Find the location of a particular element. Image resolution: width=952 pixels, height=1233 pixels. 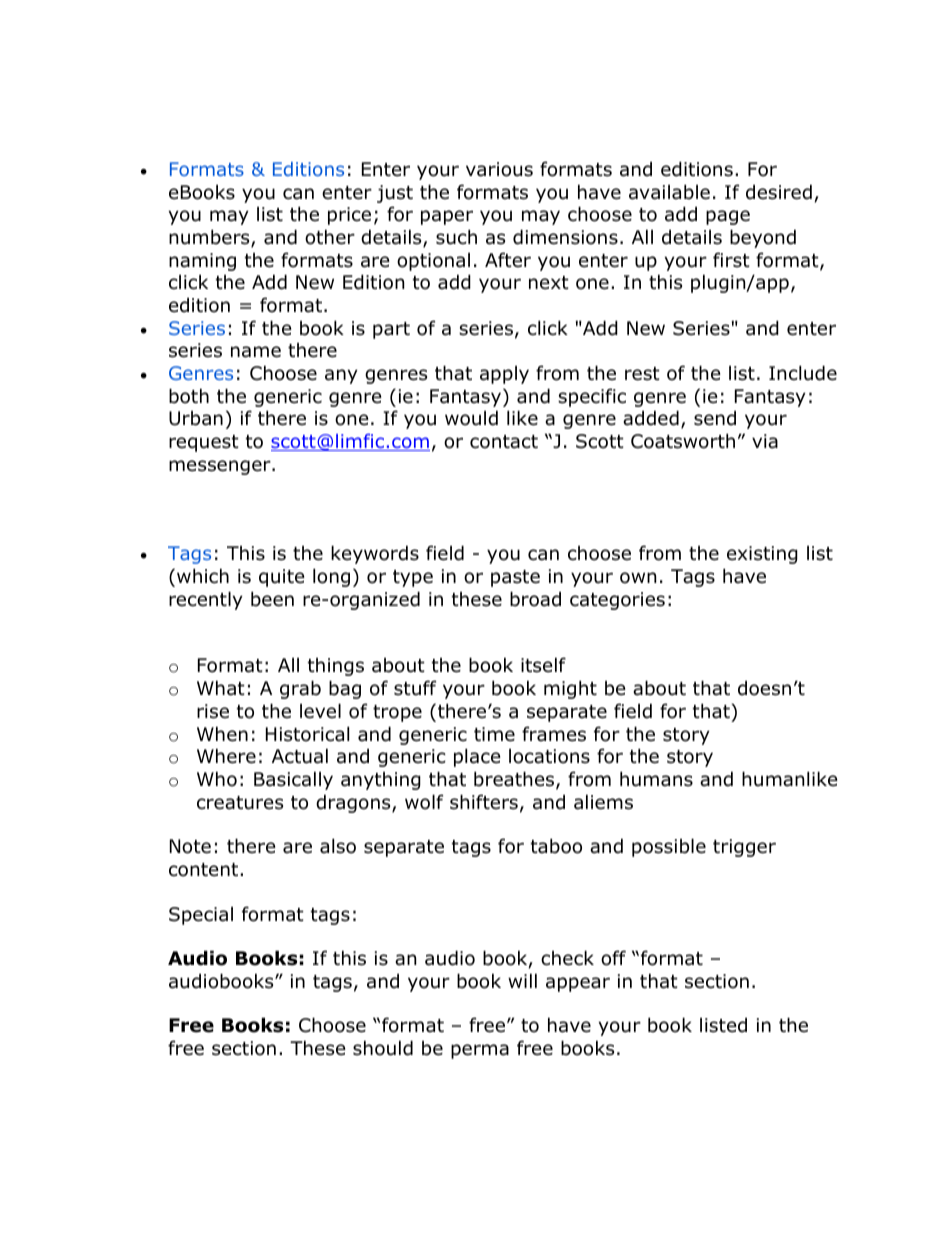

off is located at coordinates (613, 958).
